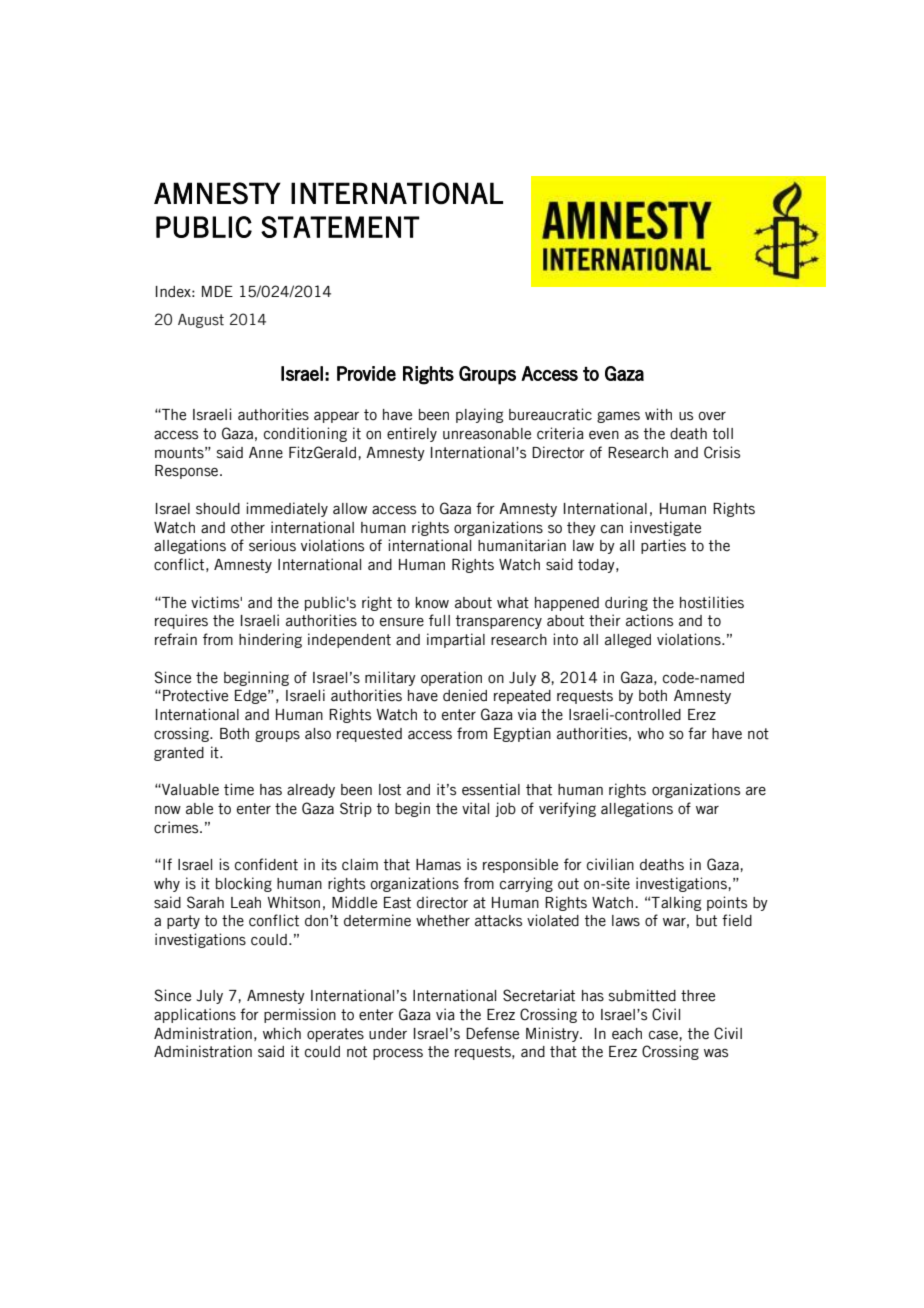 This screenshot has height=1308, width=924. I want to click on MDE, so click(217, 291).
